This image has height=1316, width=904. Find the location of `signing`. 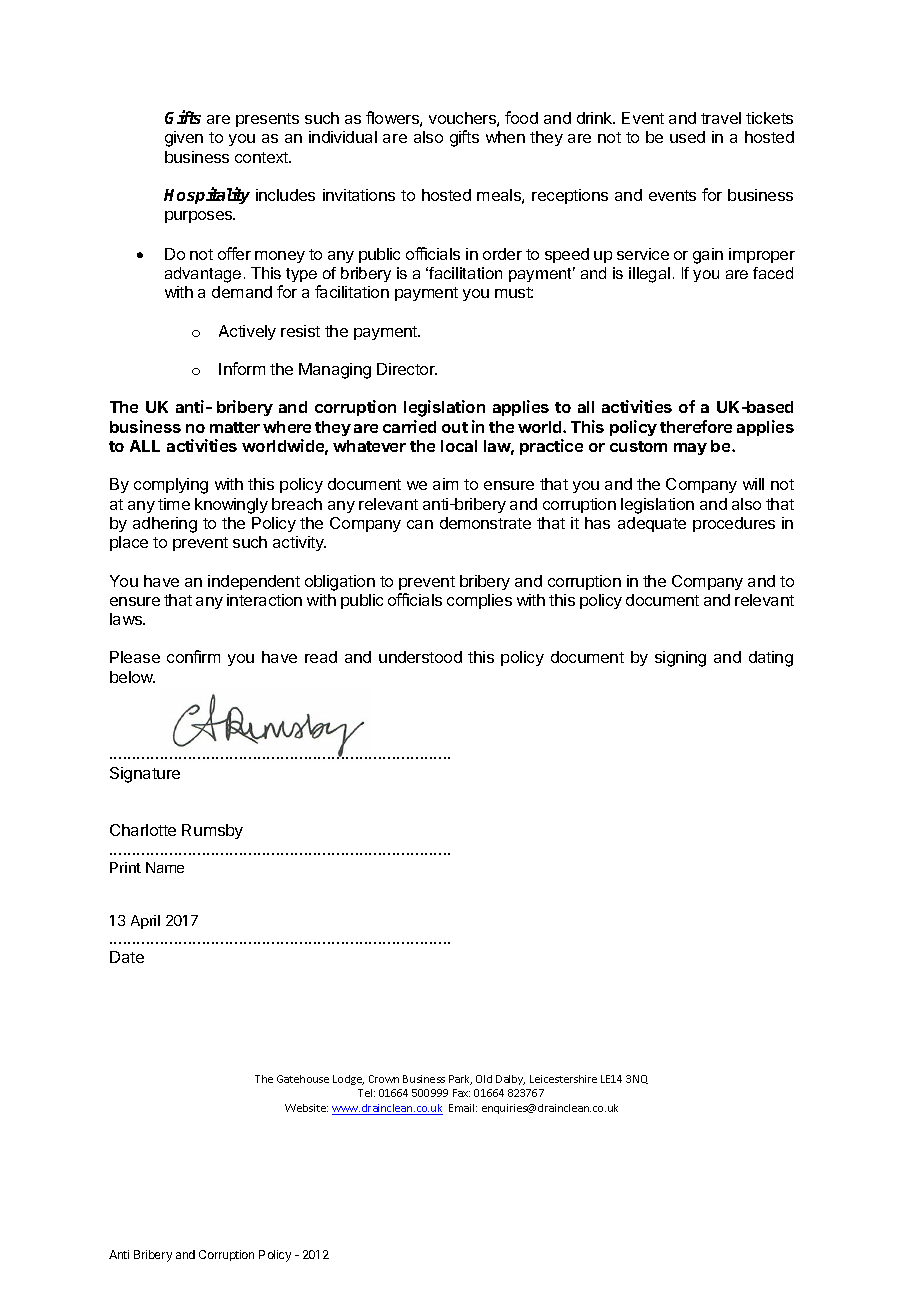

signing is located at coordinates (680, 659).
